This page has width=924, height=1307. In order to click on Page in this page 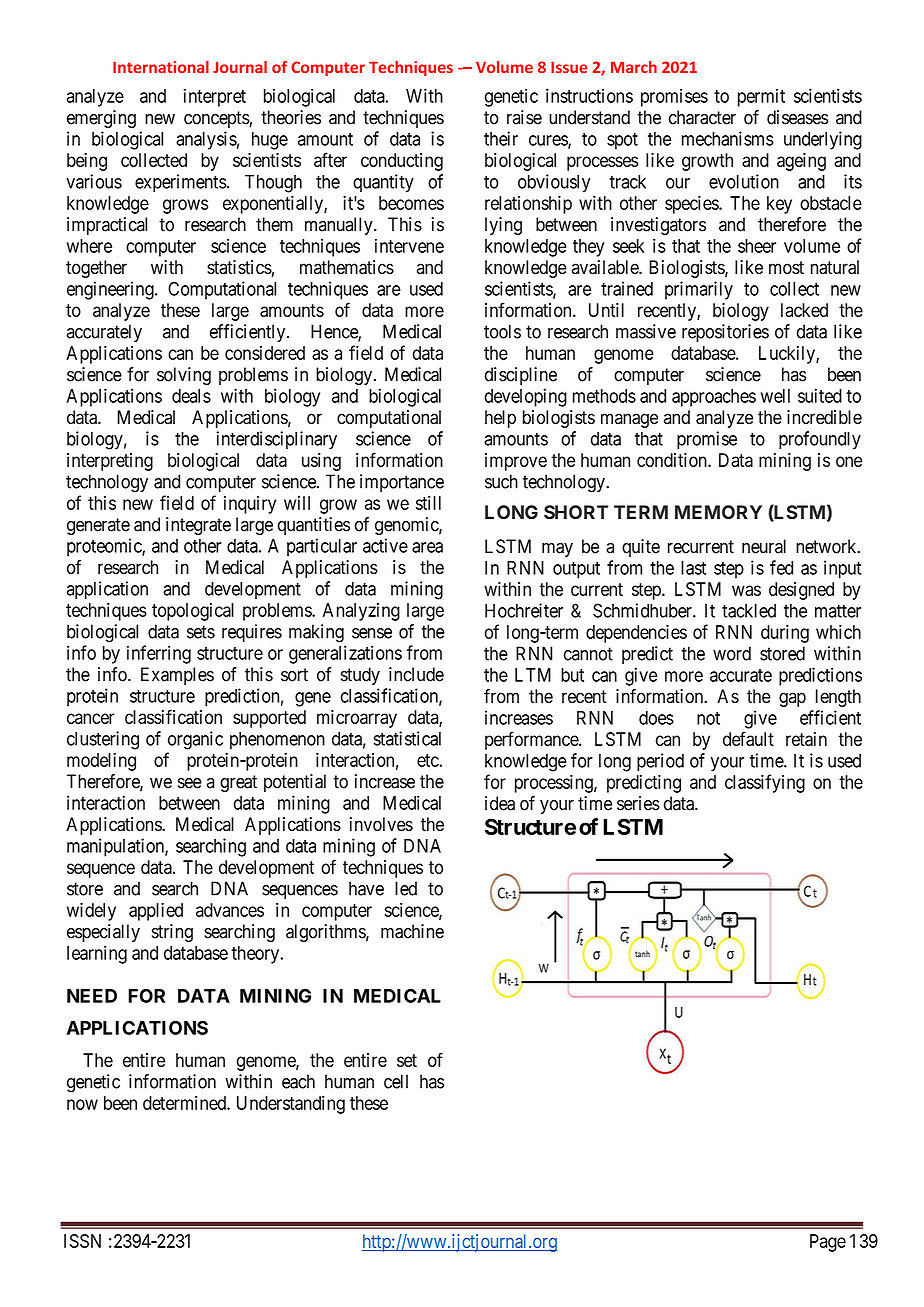, I will do `click(828, 1243)`.
